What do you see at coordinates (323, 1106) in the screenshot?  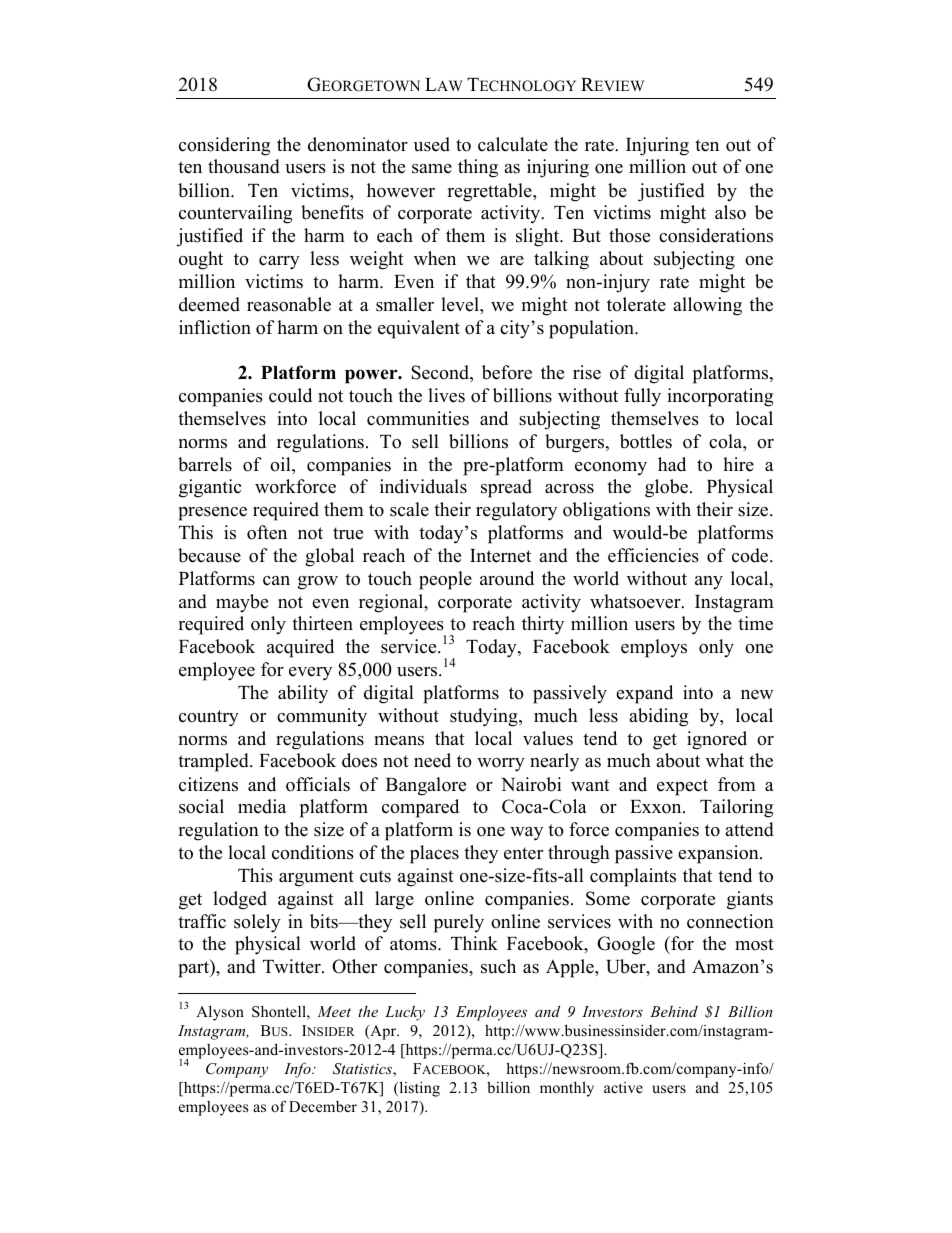 I see `December` at bounding box center [323, 1106].
